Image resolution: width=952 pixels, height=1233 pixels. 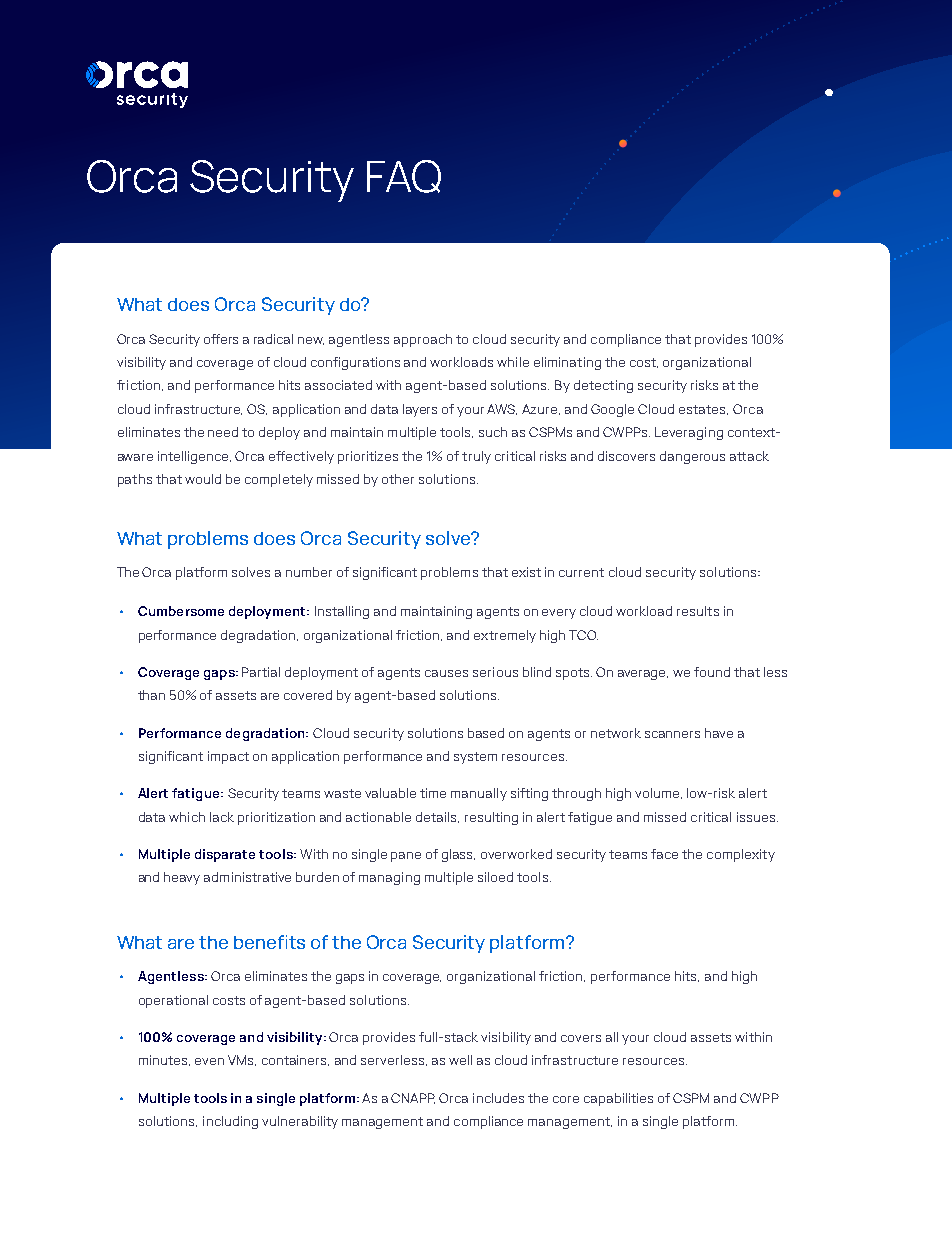 I want to click on offers, so click(x=221, y=339).
